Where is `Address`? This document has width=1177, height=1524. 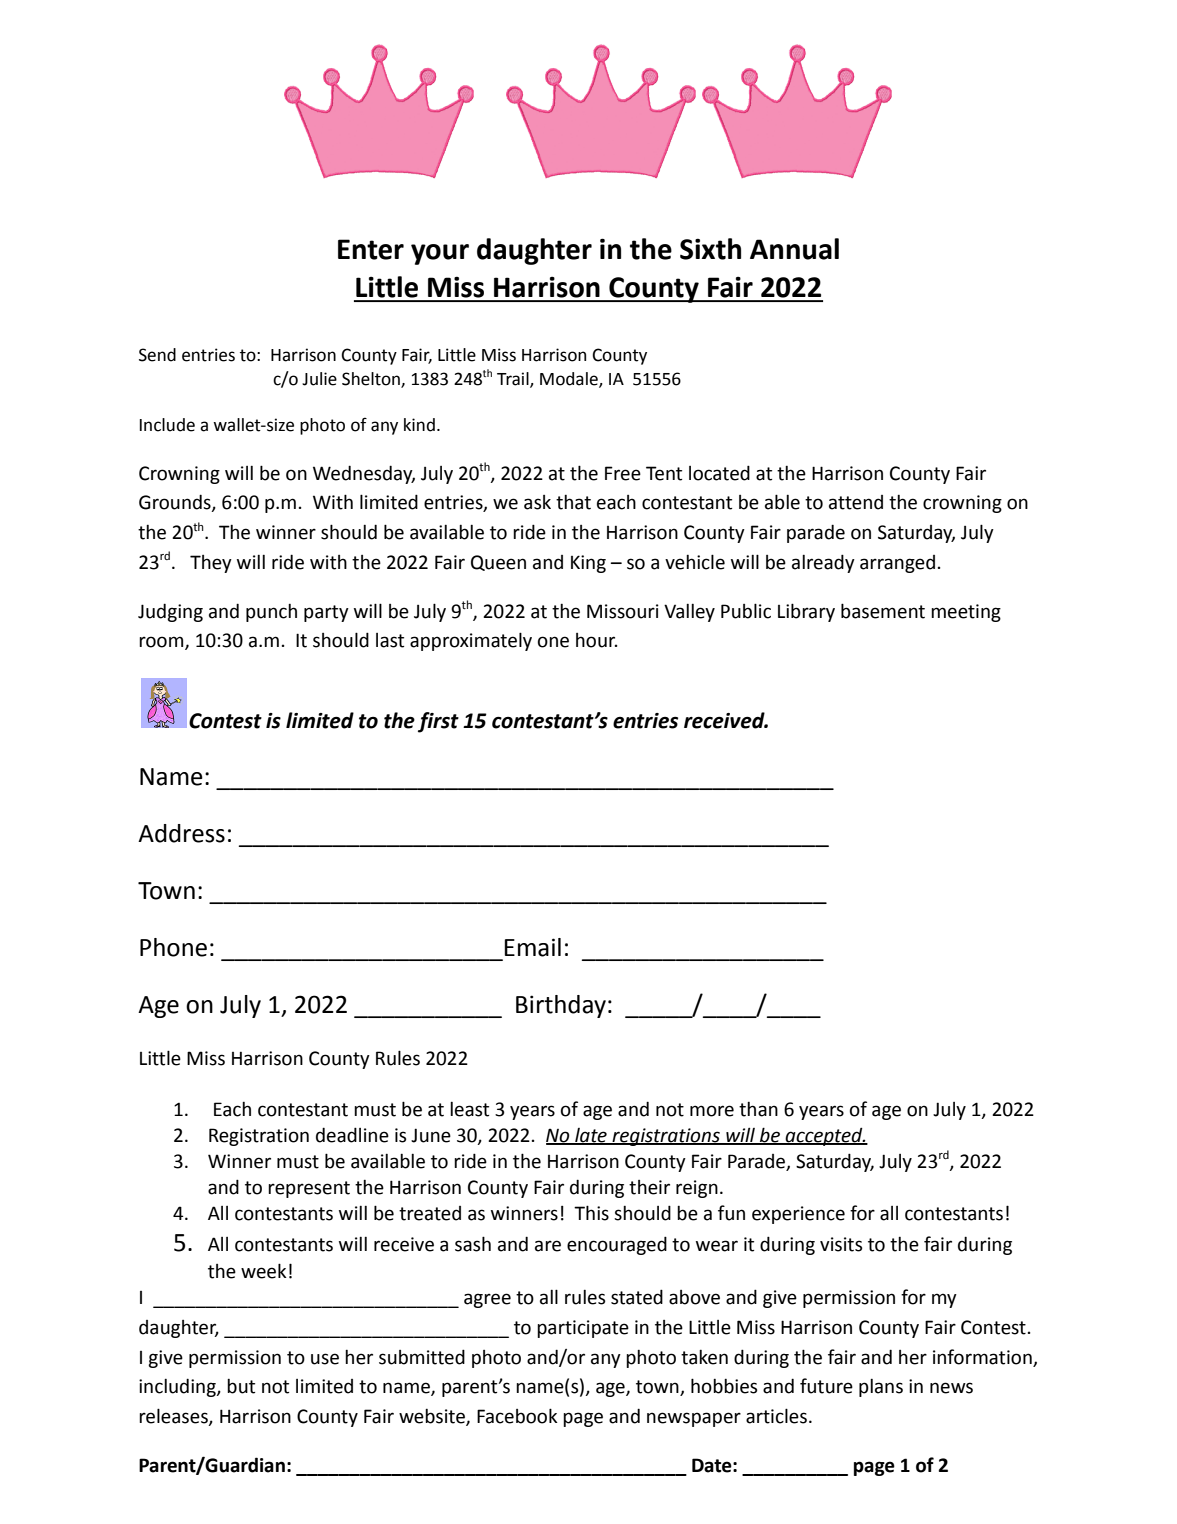 Address is located at coordinates (181, 833).
